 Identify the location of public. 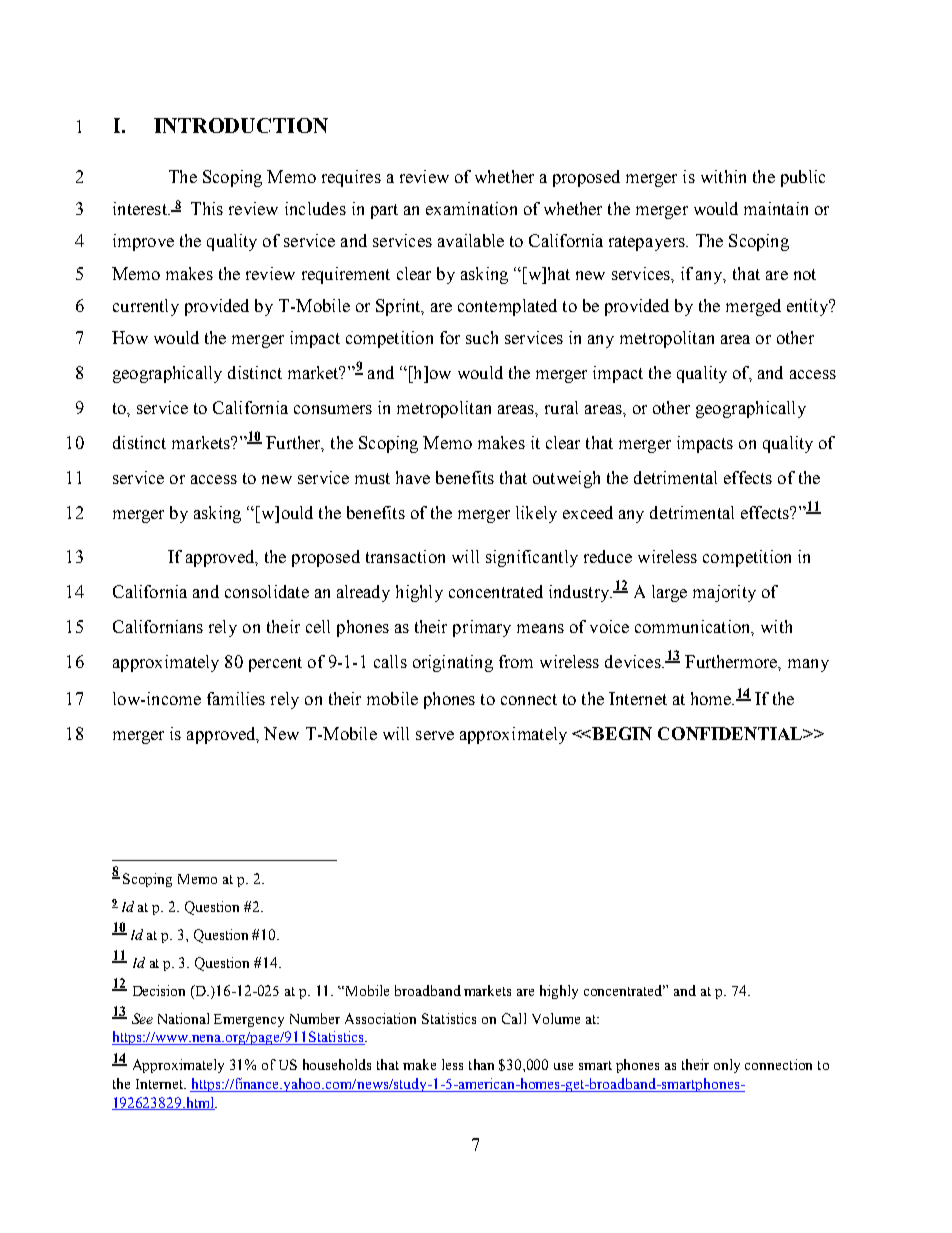
(803, 178).
